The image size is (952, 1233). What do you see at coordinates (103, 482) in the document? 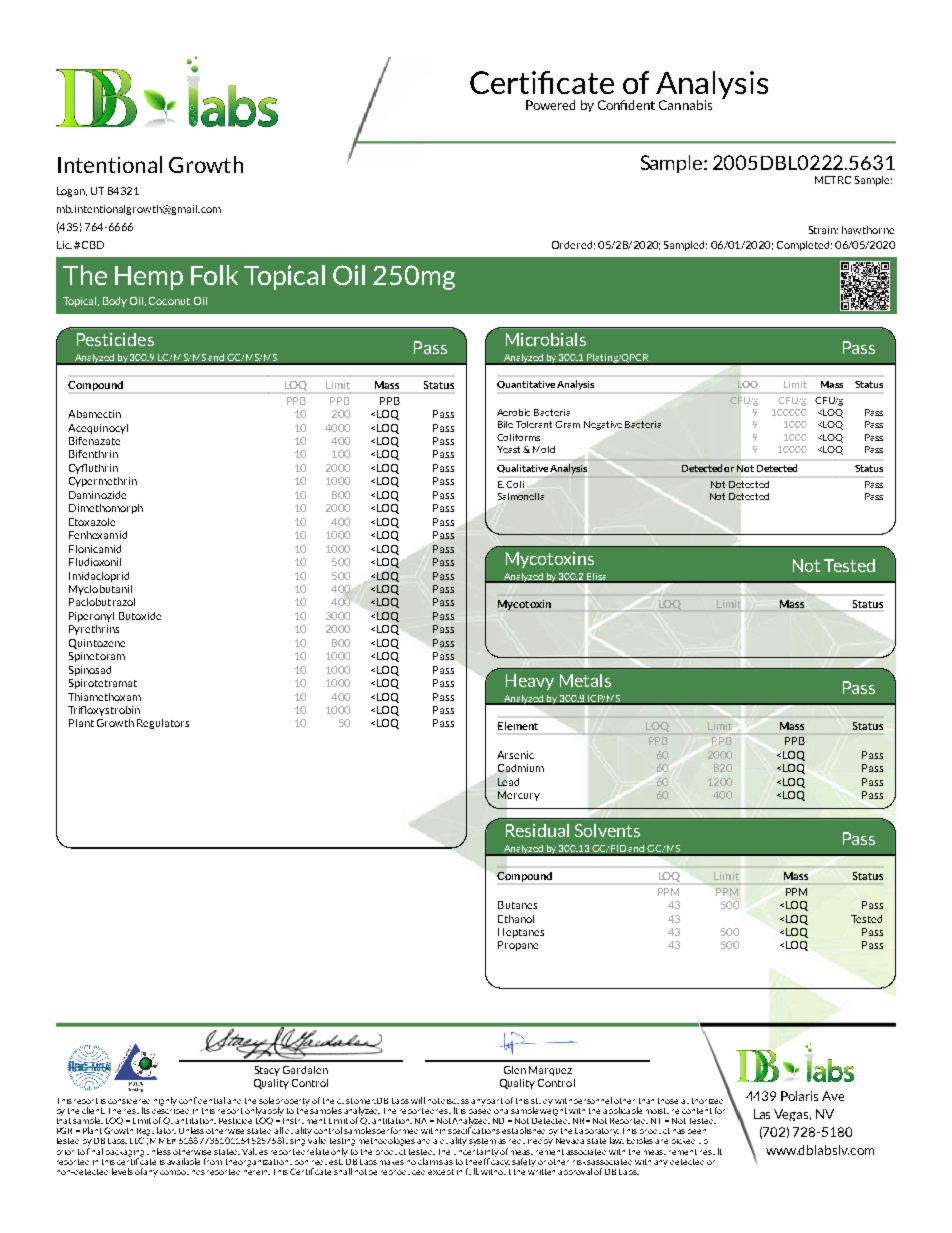
I see `Cypermethrin` at bounding box center [103, 482].
